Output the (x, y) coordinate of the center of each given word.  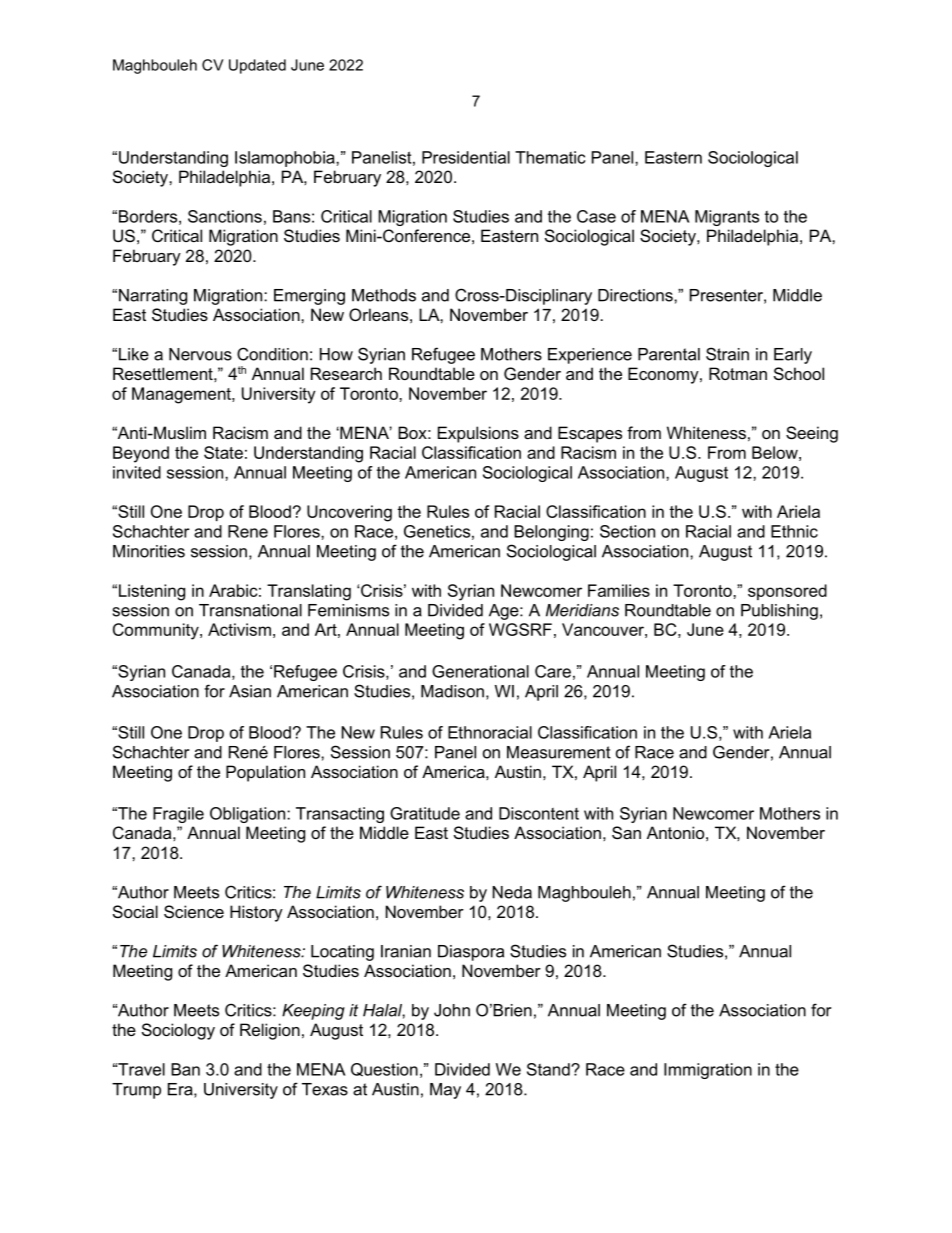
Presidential (466, 157)
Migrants (727, 218)
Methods (384, 295)
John (452, 1010)
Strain (727, 354)
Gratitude (425, 813)
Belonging (551, 533)
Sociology (178, 1031)
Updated (257, 66)
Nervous (200, 354)
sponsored (787, 592)
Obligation (249, 815)
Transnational (250, 610)
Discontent (539, 813)
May (445, 1091)
